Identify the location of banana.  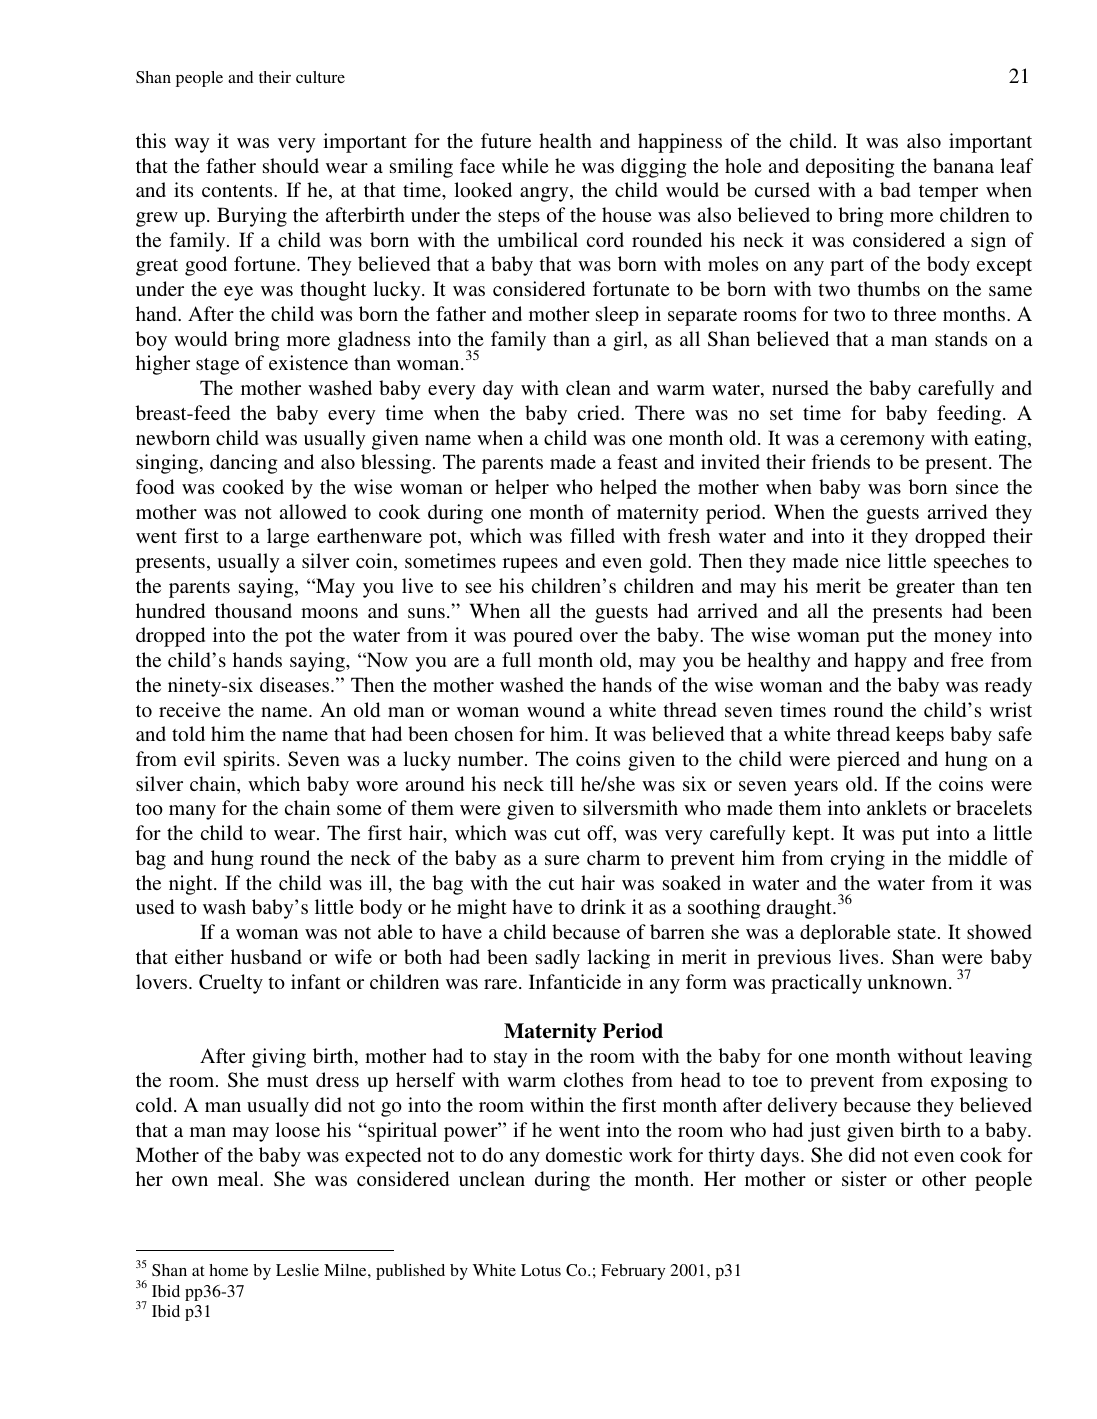
(963, 165).
